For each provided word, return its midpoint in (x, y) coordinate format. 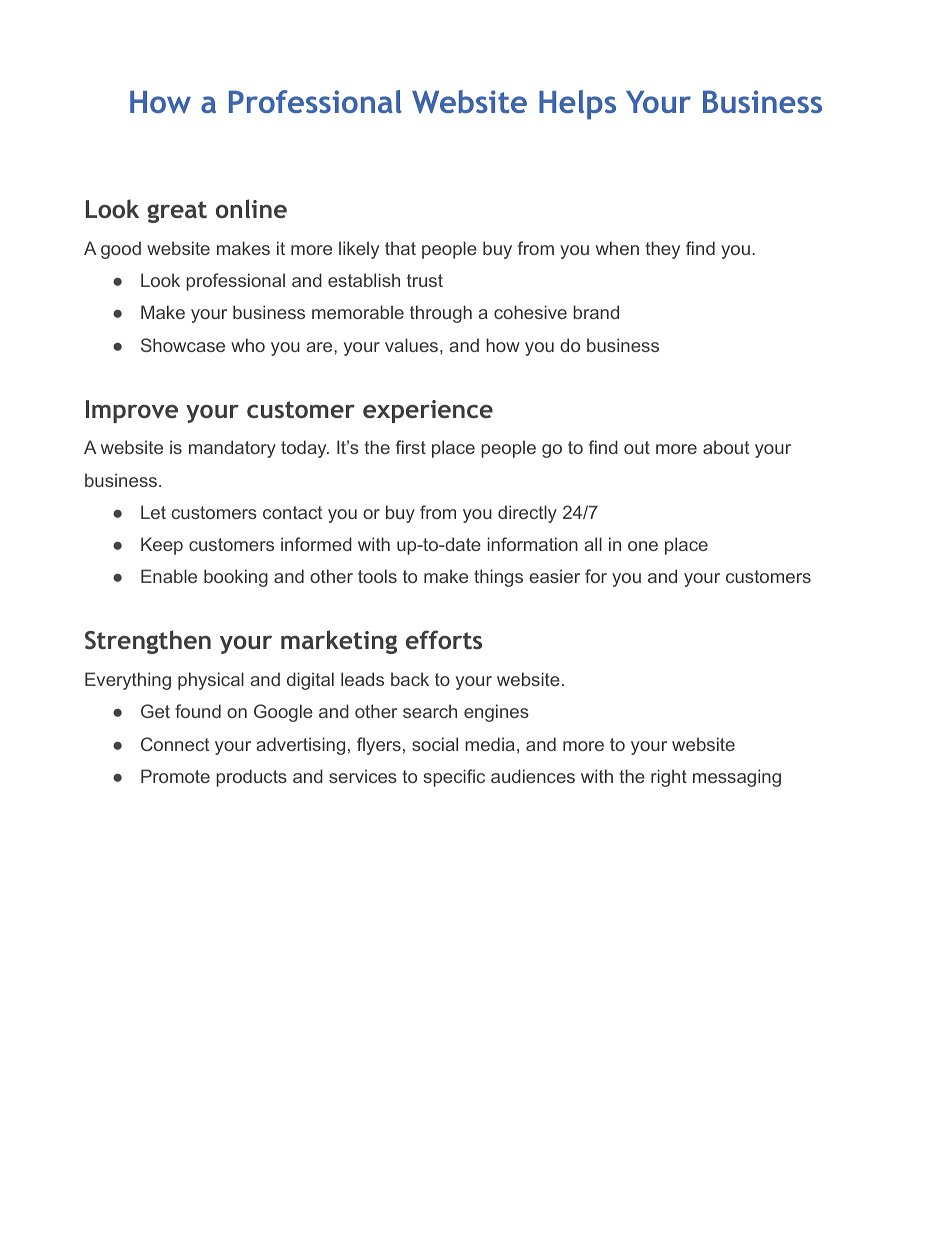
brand (596, 312)
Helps (577, 105)
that (400, 248)
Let (153, 512)
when (617, 248)
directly (527, 514)
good (121, 250)
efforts (444, 639)
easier (554, 576)
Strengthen (148, 642)
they (662, 250)
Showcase (183, 345)
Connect (175, 744)
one (643, 546)
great (177, 212)
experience (428, 411)
